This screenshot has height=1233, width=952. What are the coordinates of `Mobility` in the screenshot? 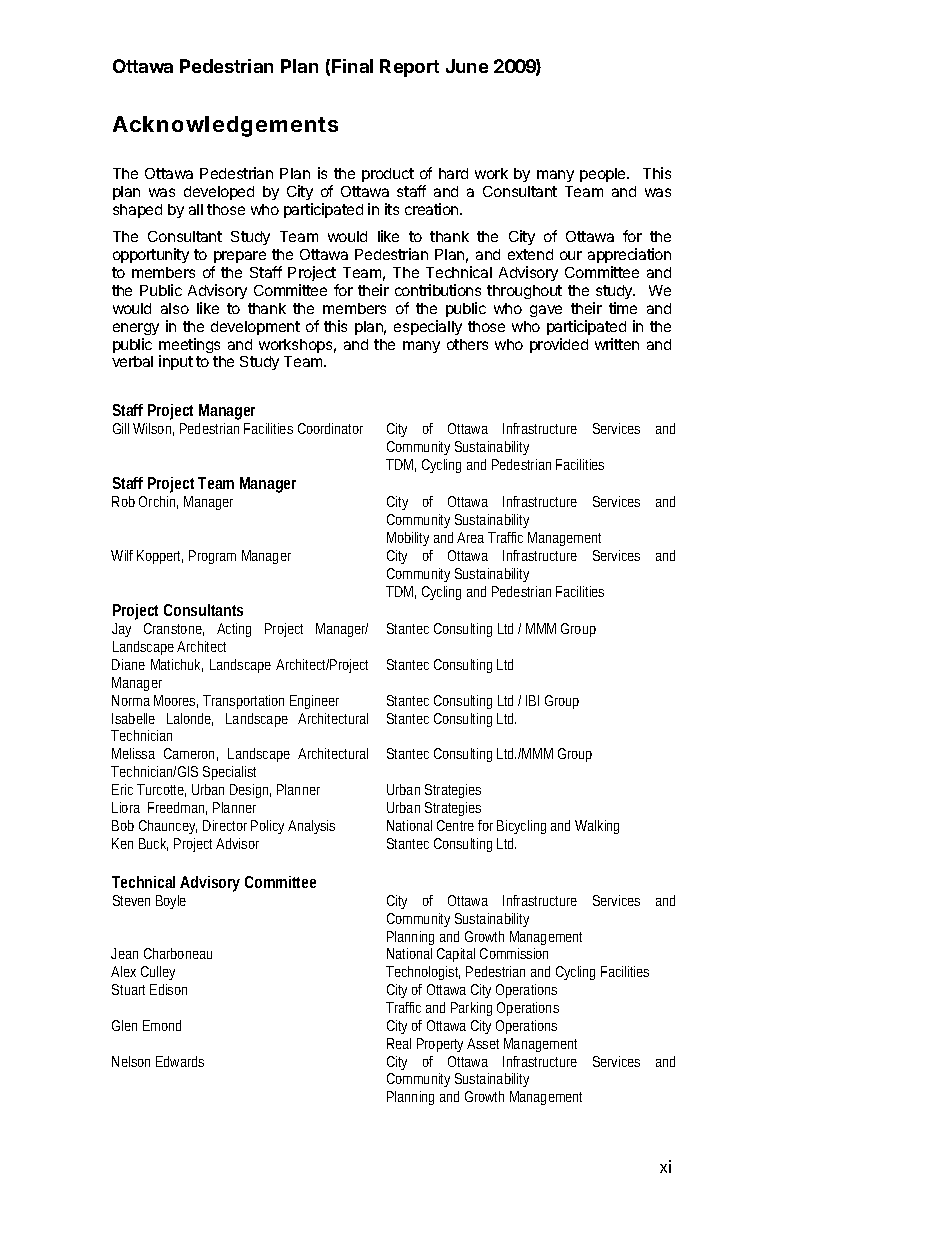 It's located at (408, 539).
